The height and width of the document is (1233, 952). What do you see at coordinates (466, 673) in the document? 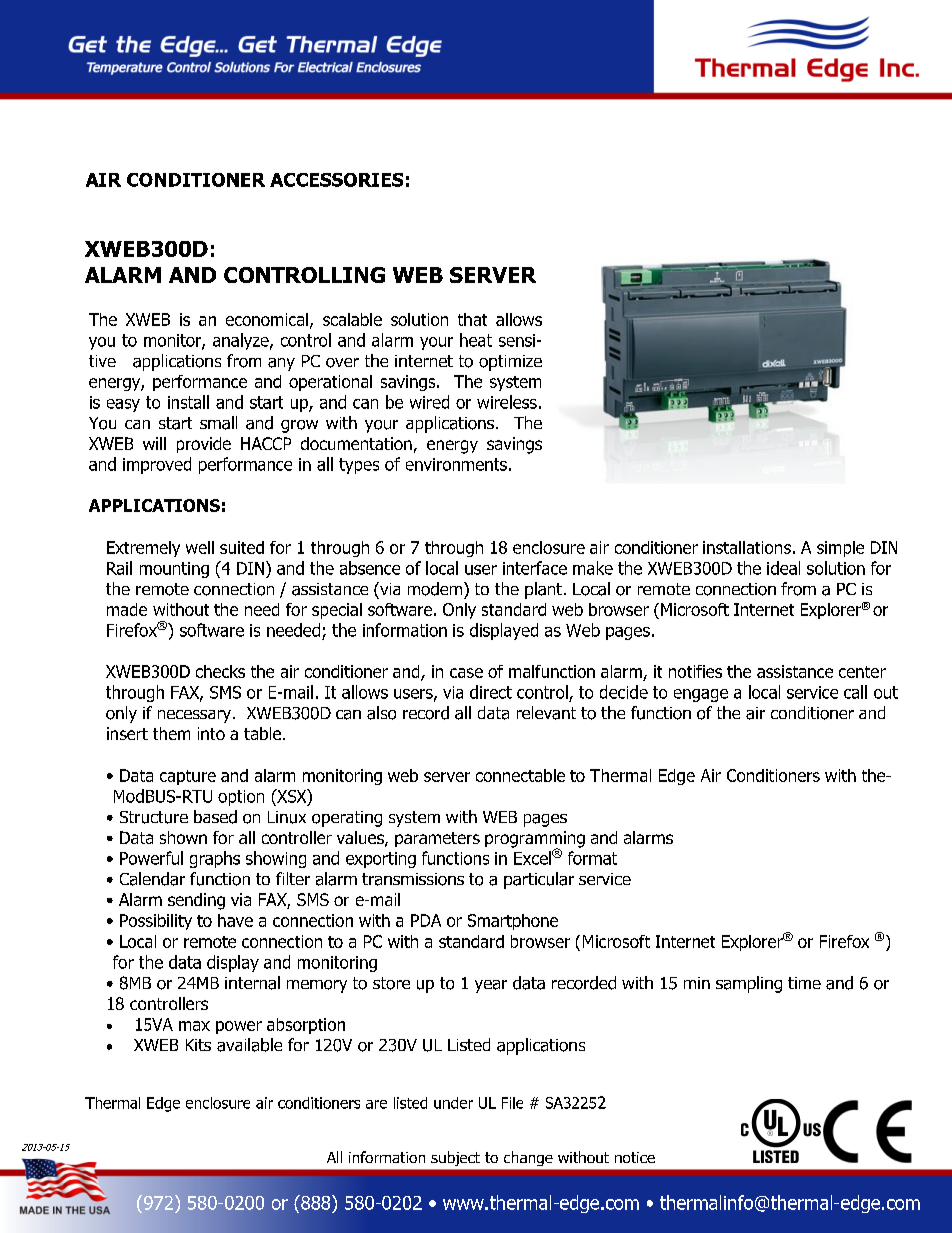
I see `case` at bounding box center [466, 673].
